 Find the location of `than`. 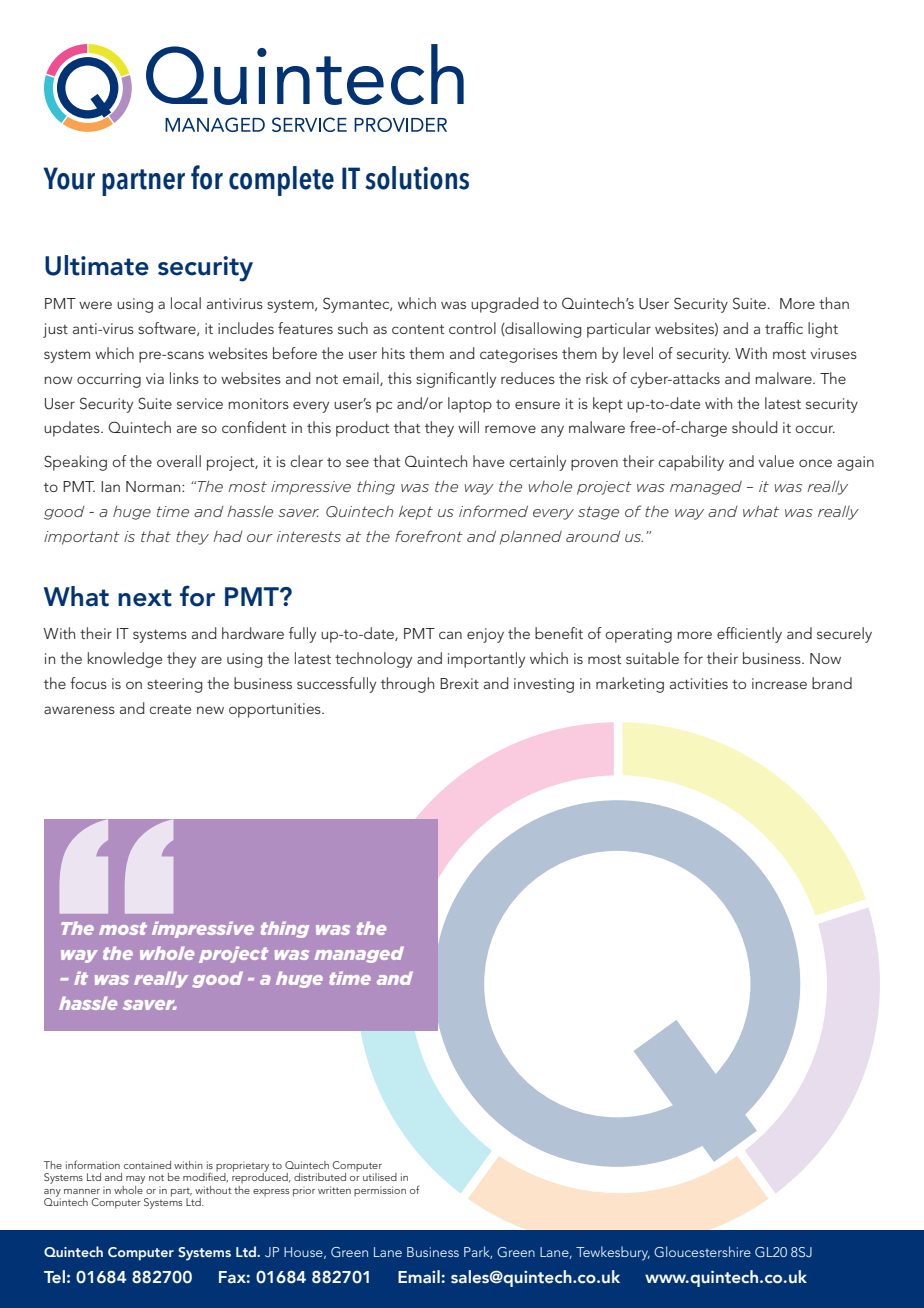

than is located at coordinates (834, 303).
